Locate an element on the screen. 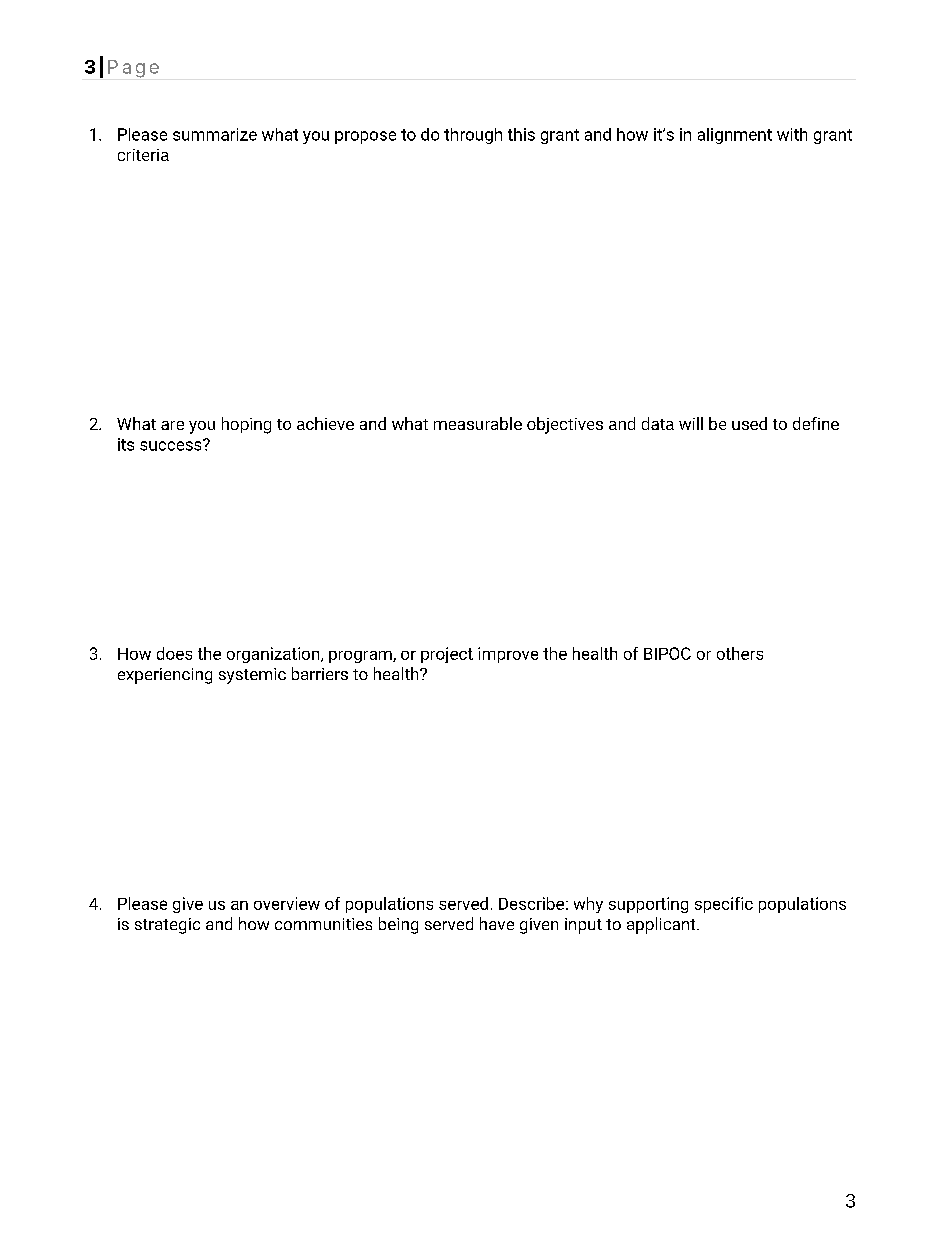  through is located at coordinates (473, 136).
